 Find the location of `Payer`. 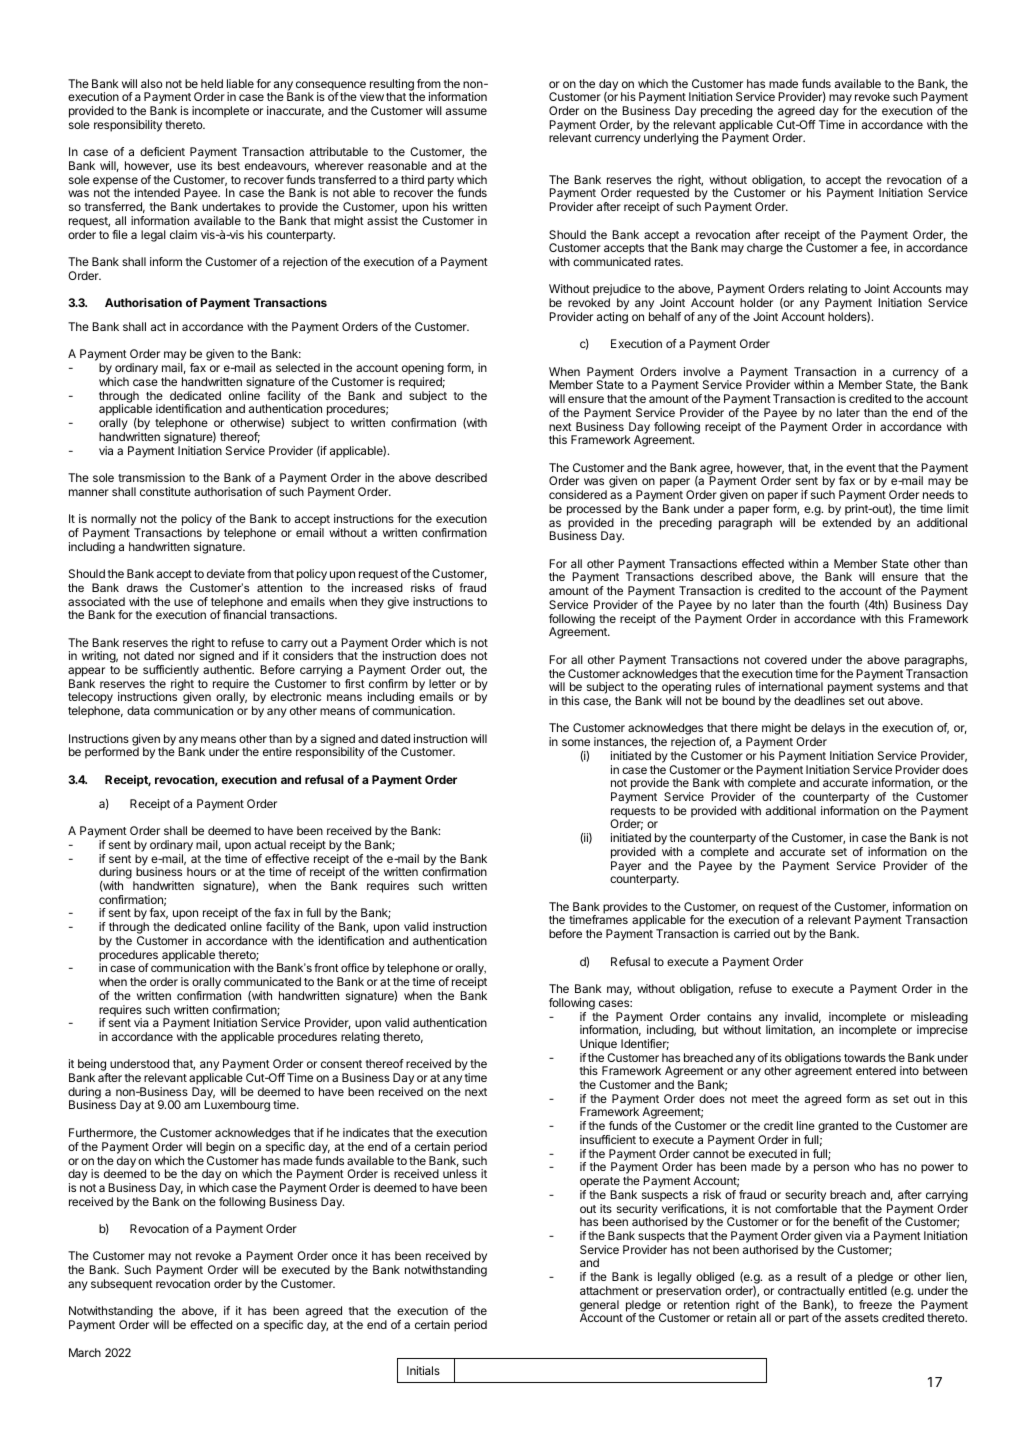

Payer is located at coordinates (626, 867).
